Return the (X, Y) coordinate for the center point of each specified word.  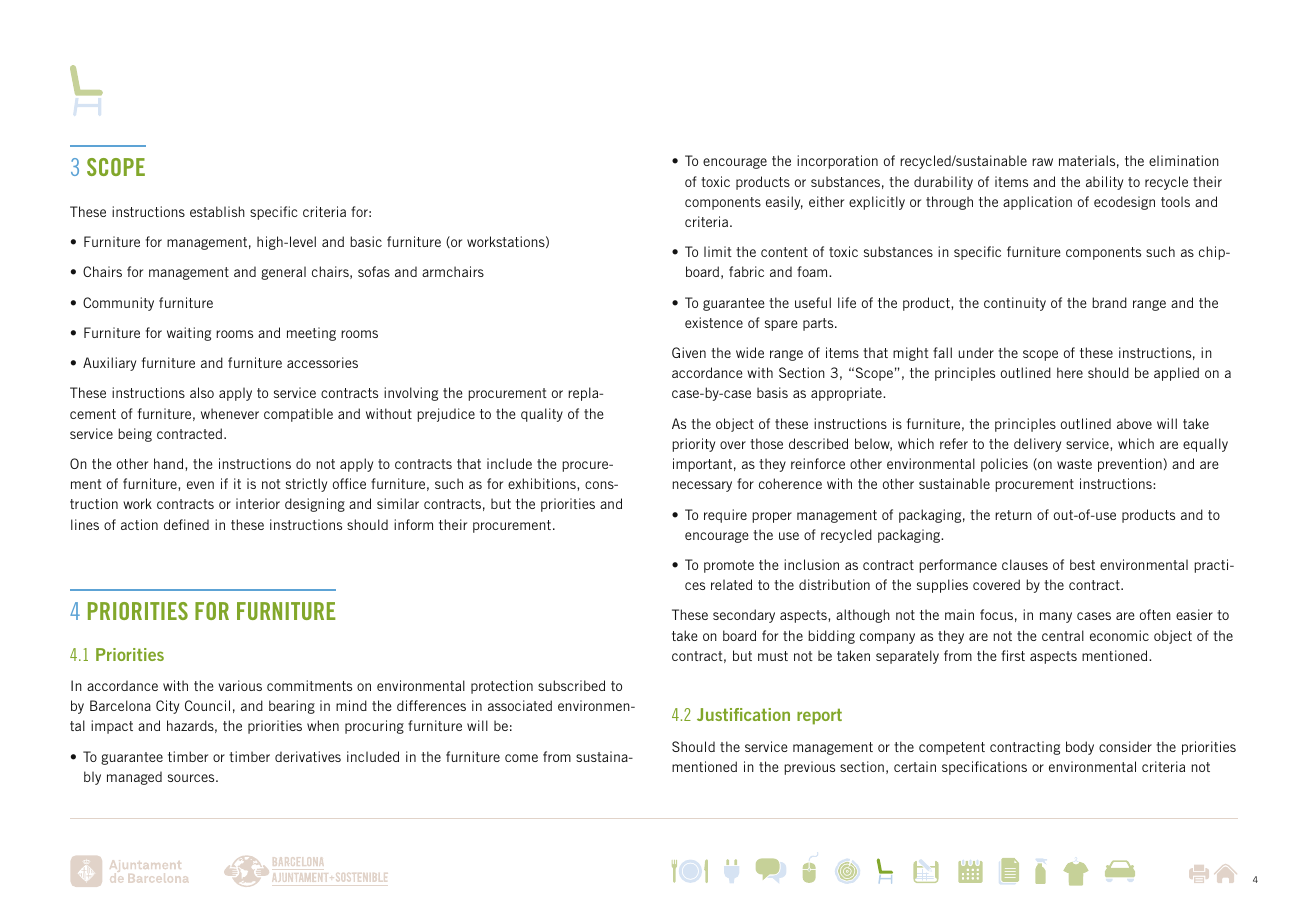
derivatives (308, 756)
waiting (189, 334)
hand (170, 463)
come (521, 758)
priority (693, 445)
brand (1109, 302)
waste (1074, 464)
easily (784, 203)
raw (1042, 162)
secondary (744, 616)
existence (714, 322)
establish (217, 211)
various (240, 685)
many (1056, 617)
